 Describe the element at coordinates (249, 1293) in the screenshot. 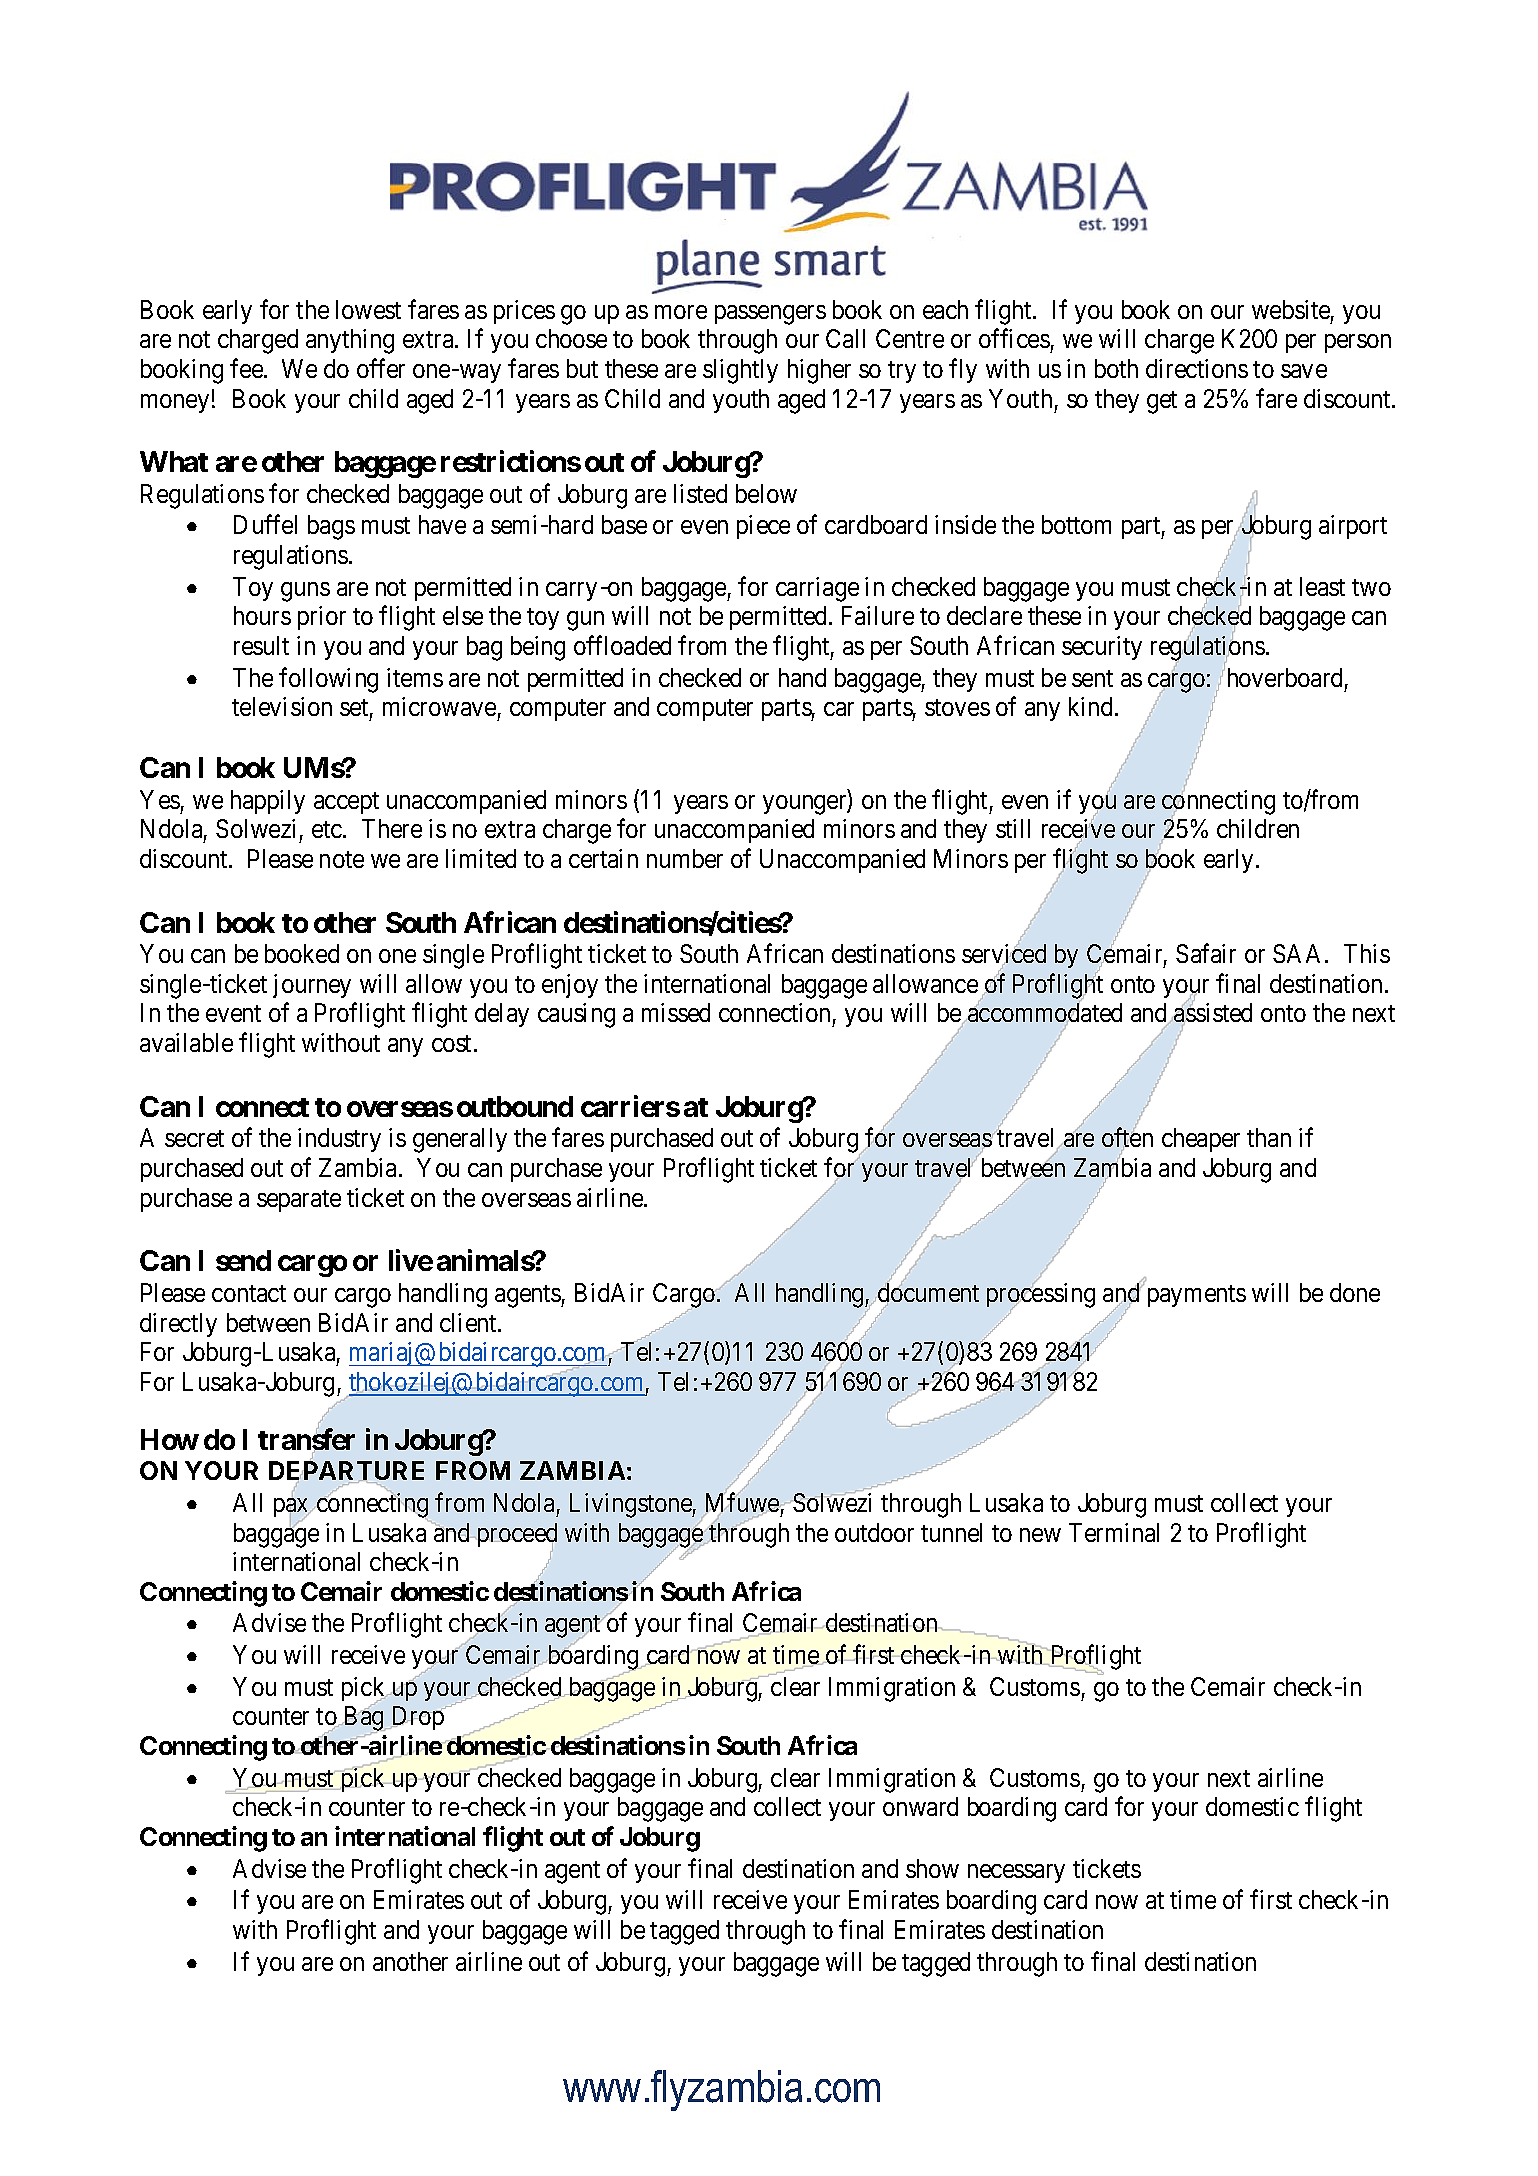

I see `contact` at that location.
